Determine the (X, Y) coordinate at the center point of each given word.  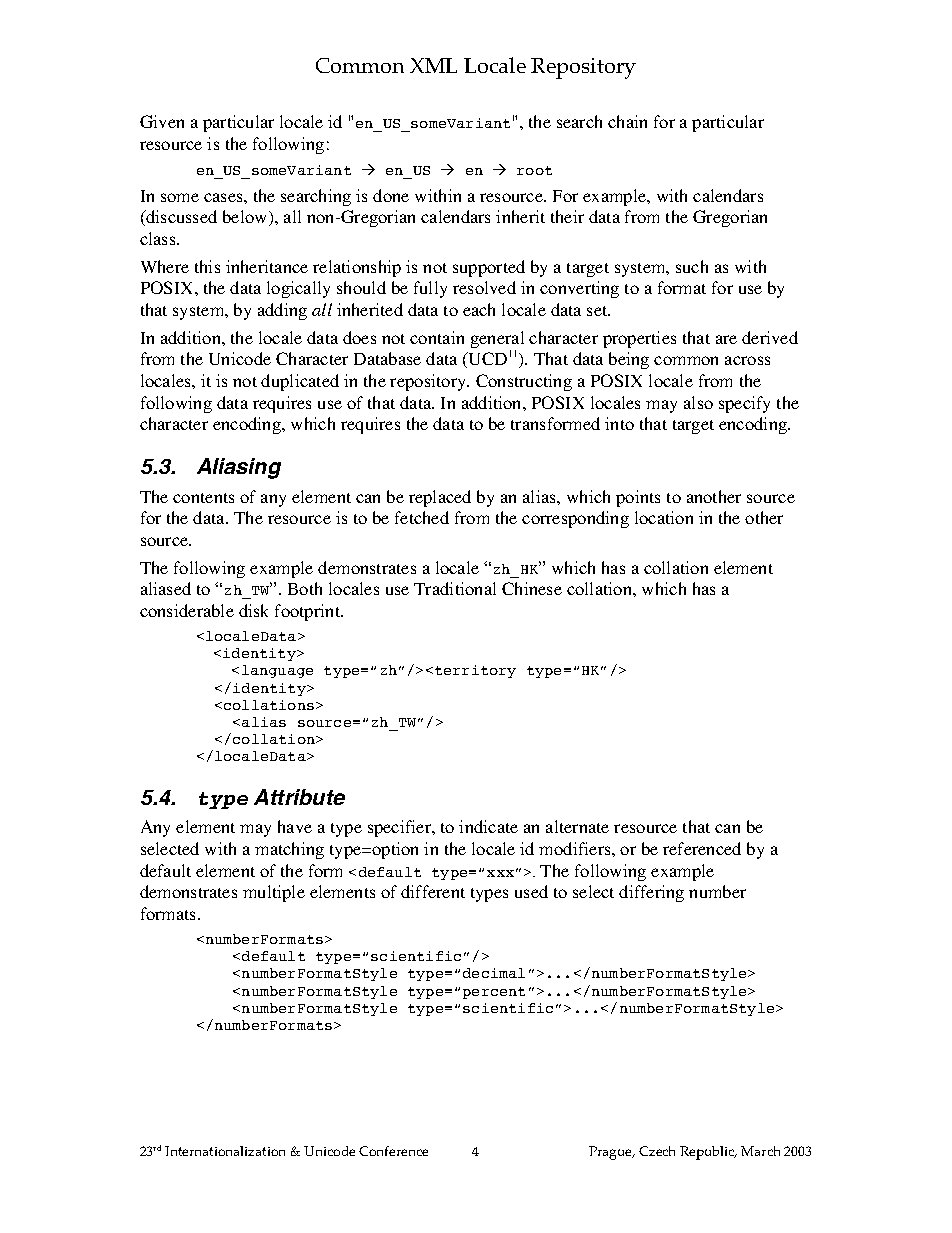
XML (433, 65)
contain (437, 337)
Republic (708, 1153)
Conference (393, 1151)
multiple (274, 893)
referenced (702, 848)
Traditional (455, 588)
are (726, 339)
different (433, 891)
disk (253, 610)
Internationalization (225, 1151)
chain (627, 121)
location (664, 517)
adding (282, 311)
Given (162, 121)
